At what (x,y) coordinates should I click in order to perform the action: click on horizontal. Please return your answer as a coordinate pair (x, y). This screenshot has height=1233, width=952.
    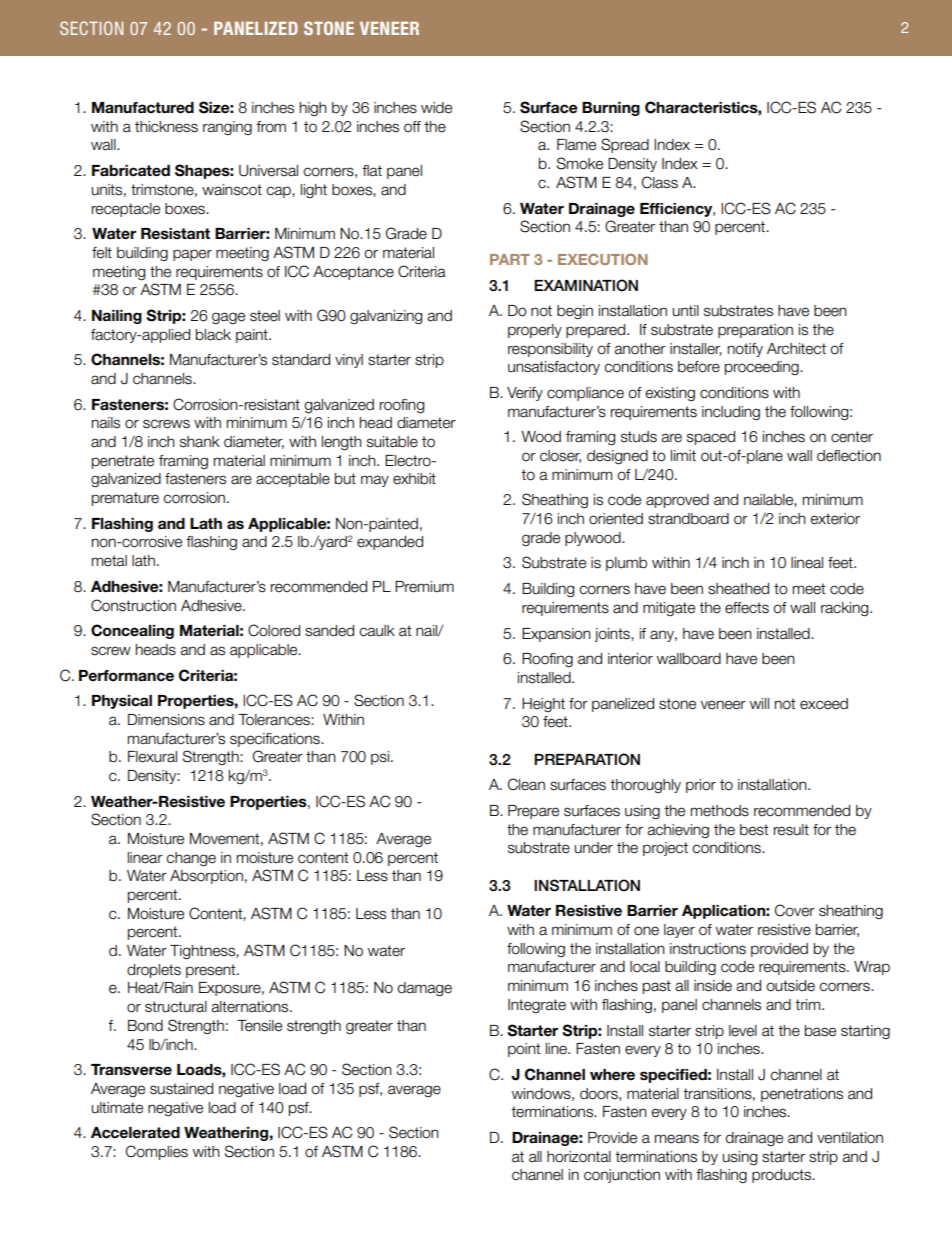
    Looking at the image, I should click on (579, 1157).
